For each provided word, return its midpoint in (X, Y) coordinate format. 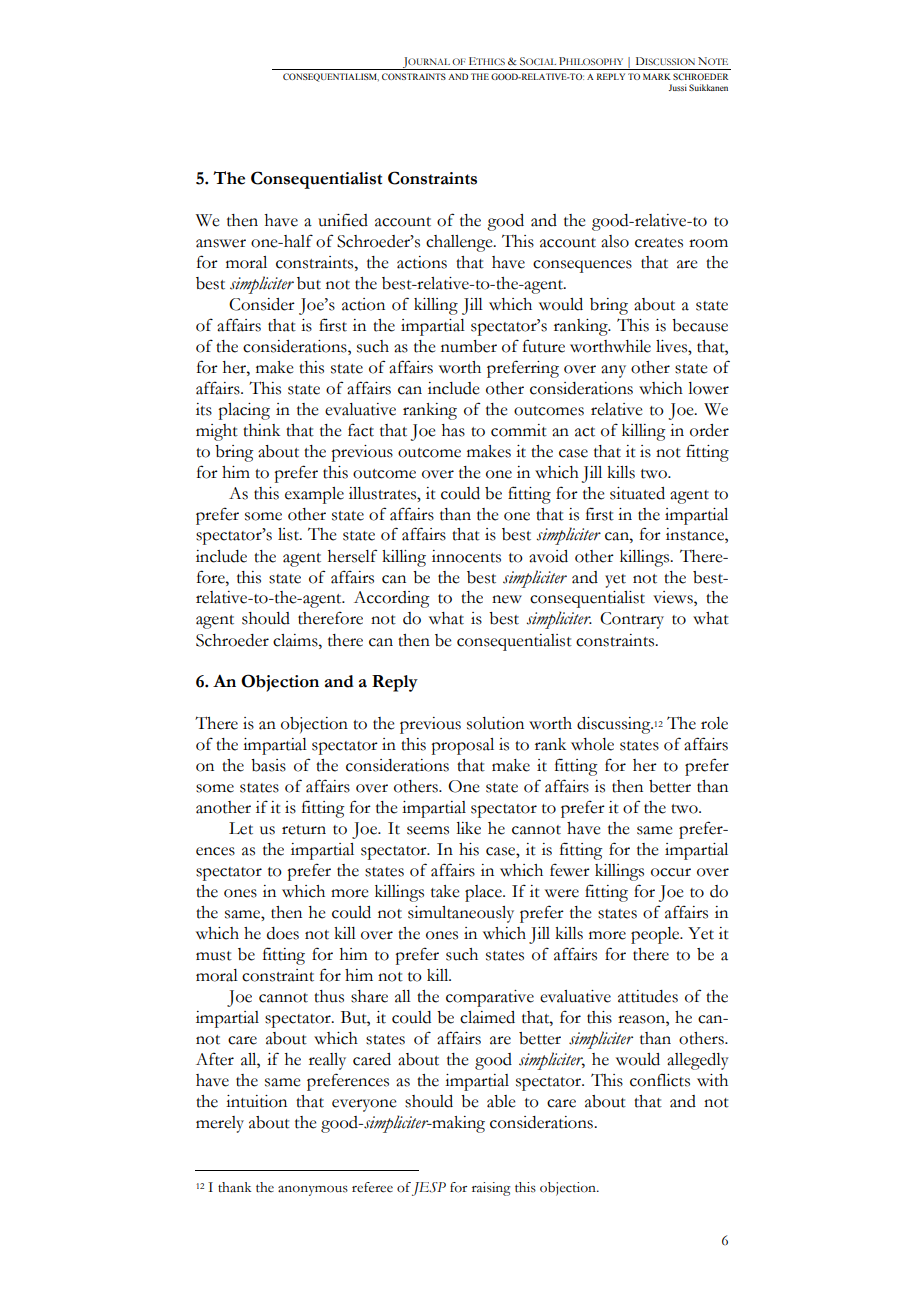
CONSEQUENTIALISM (331, 77)
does (283, 933)
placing (244, 411)
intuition (256, 1101)
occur (671, 872)
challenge (460, 243)
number (469, 346)
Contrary (632, 620)
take (445, 891)
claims (296, 640)
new (507, 599)
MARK (657, 76)
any (613, 371)
